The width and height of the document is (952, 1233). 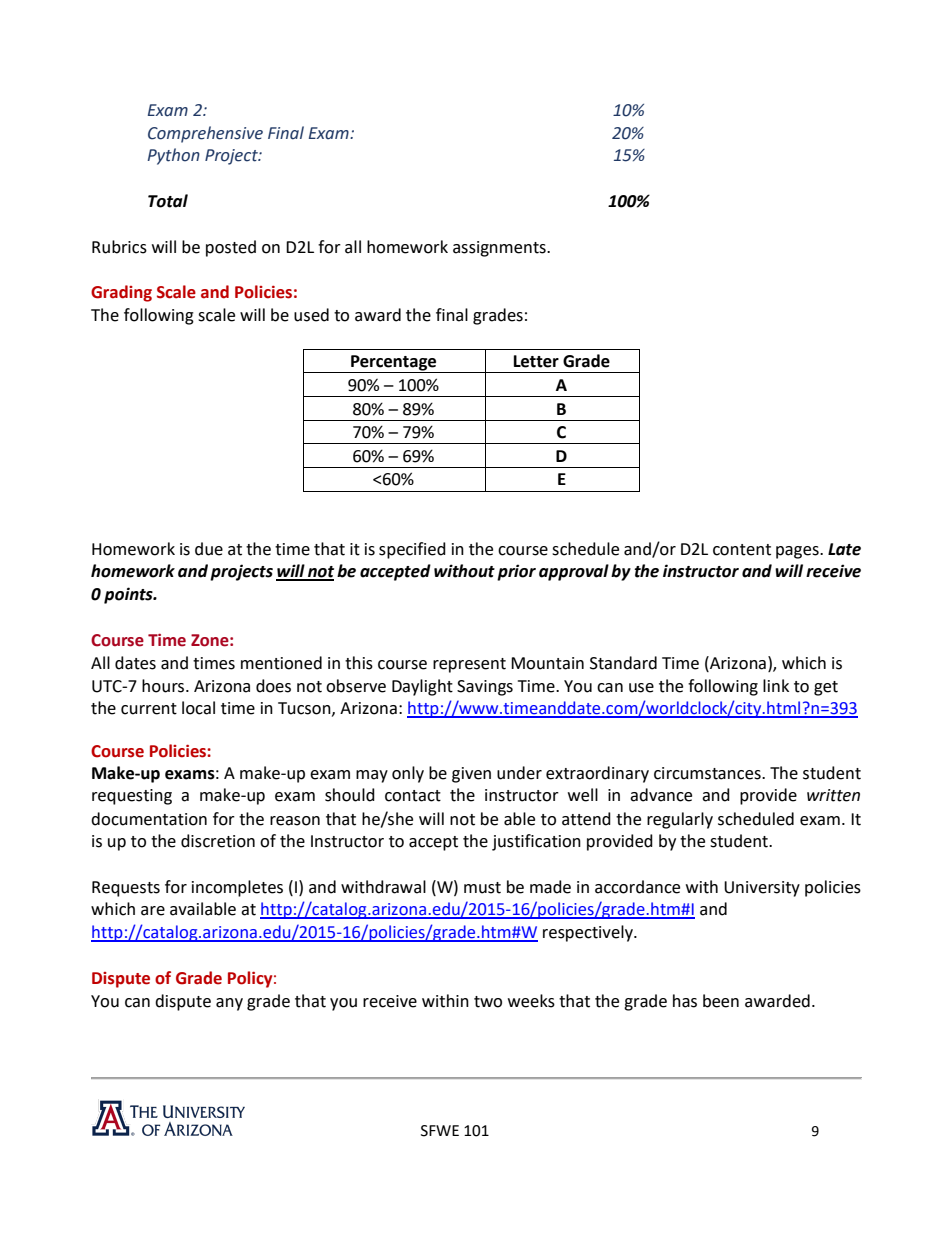 What do you see at coordinates (173, 156) in the document?
I see `Python` at bounding box center [173, 156].
